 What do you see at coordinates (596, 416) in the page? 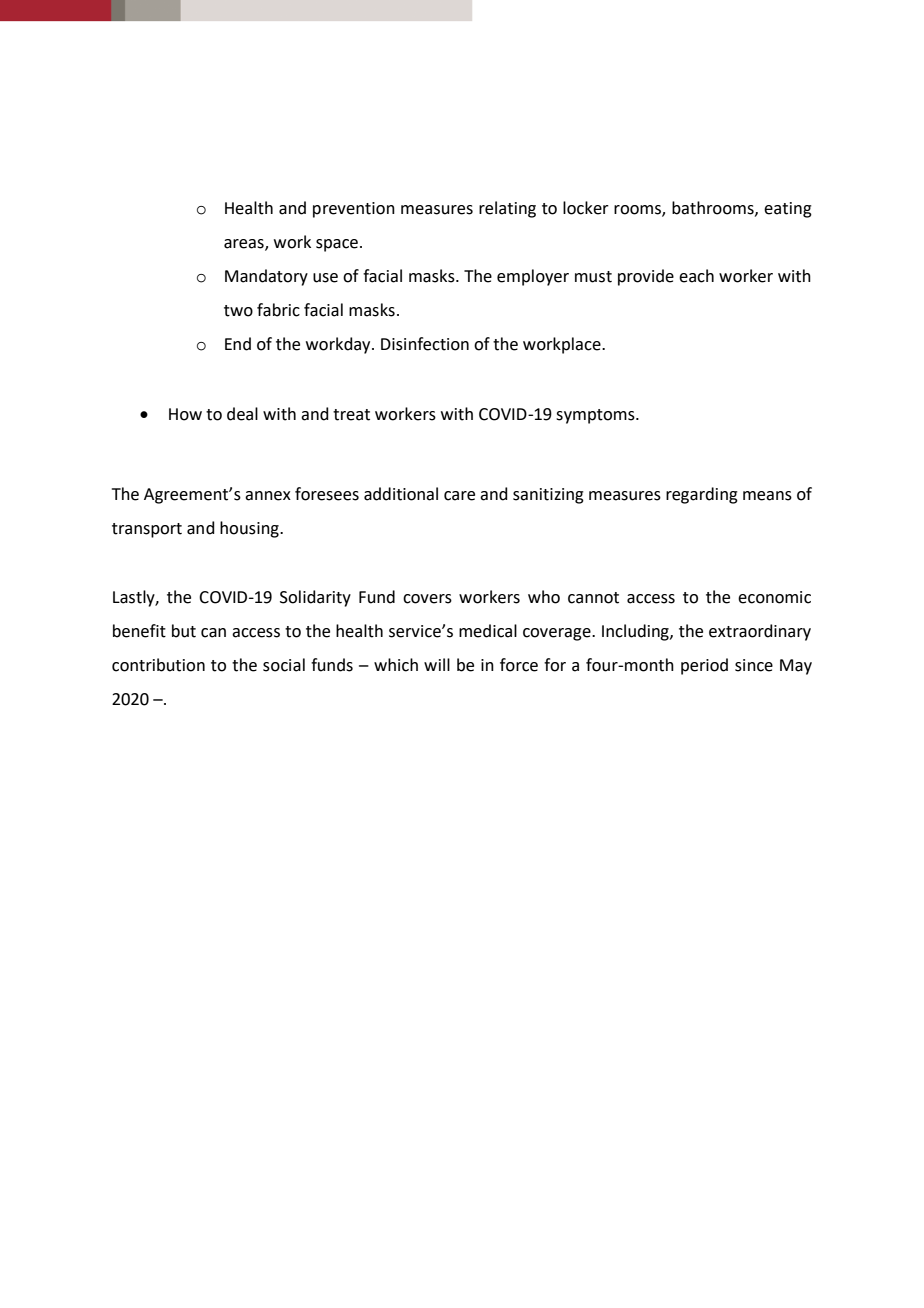
I see `symptoms` at bounding box center [596, 416].
